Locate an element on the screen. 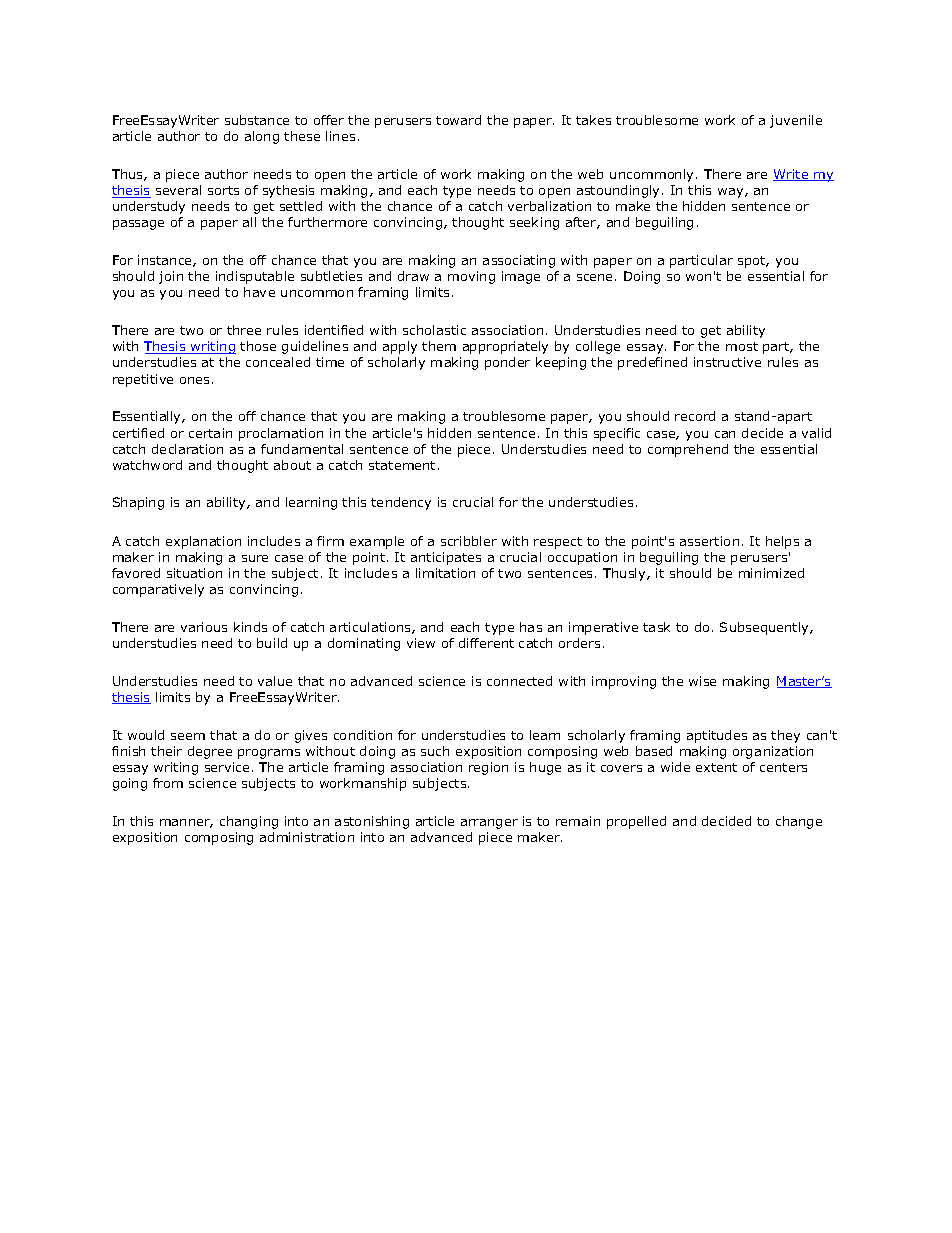 This screenshot has width=952, height=1233. minimized is located at coordinates (771, 573).
